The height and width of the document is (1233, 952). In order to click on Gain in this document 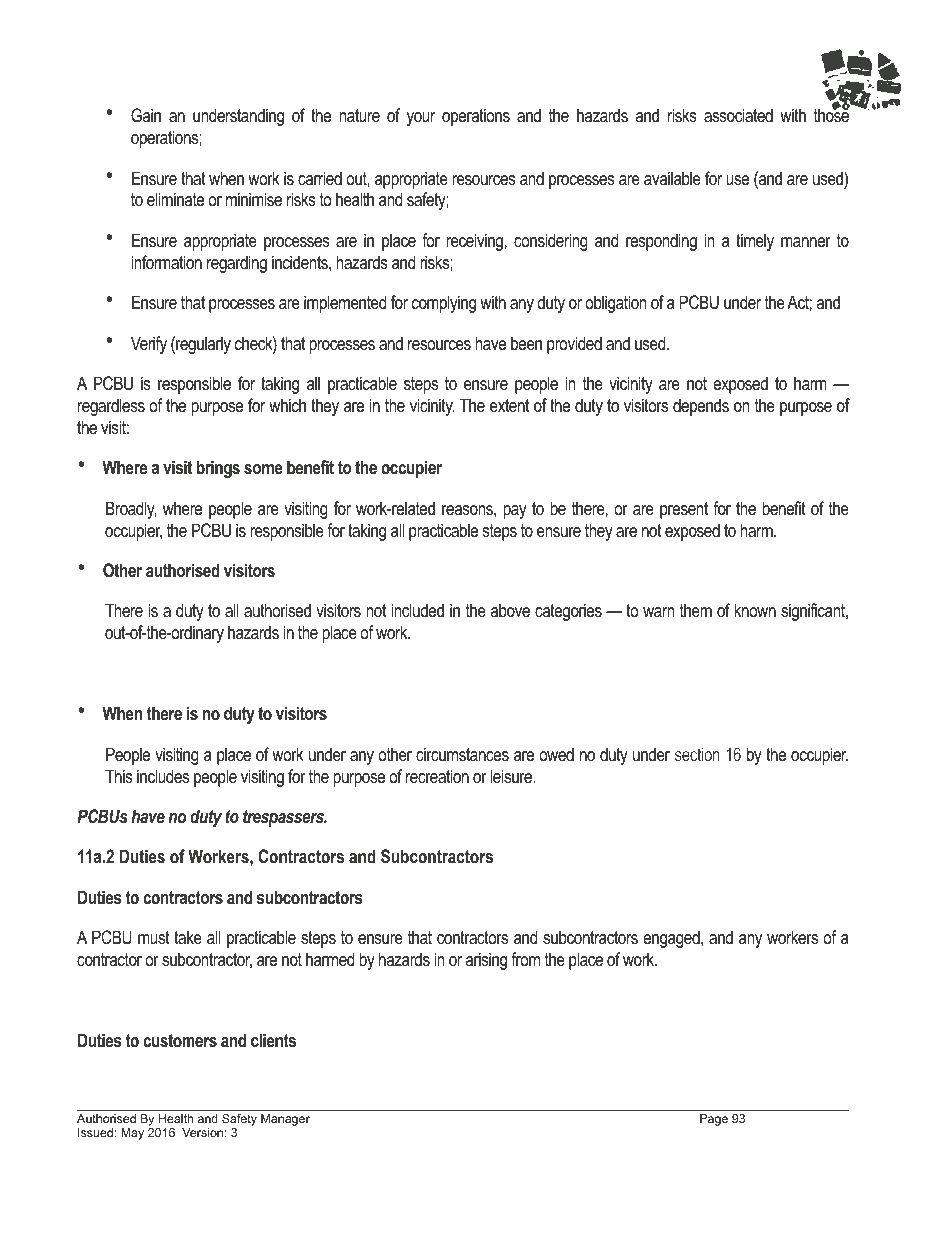, I will do `click(146, 115)`.
